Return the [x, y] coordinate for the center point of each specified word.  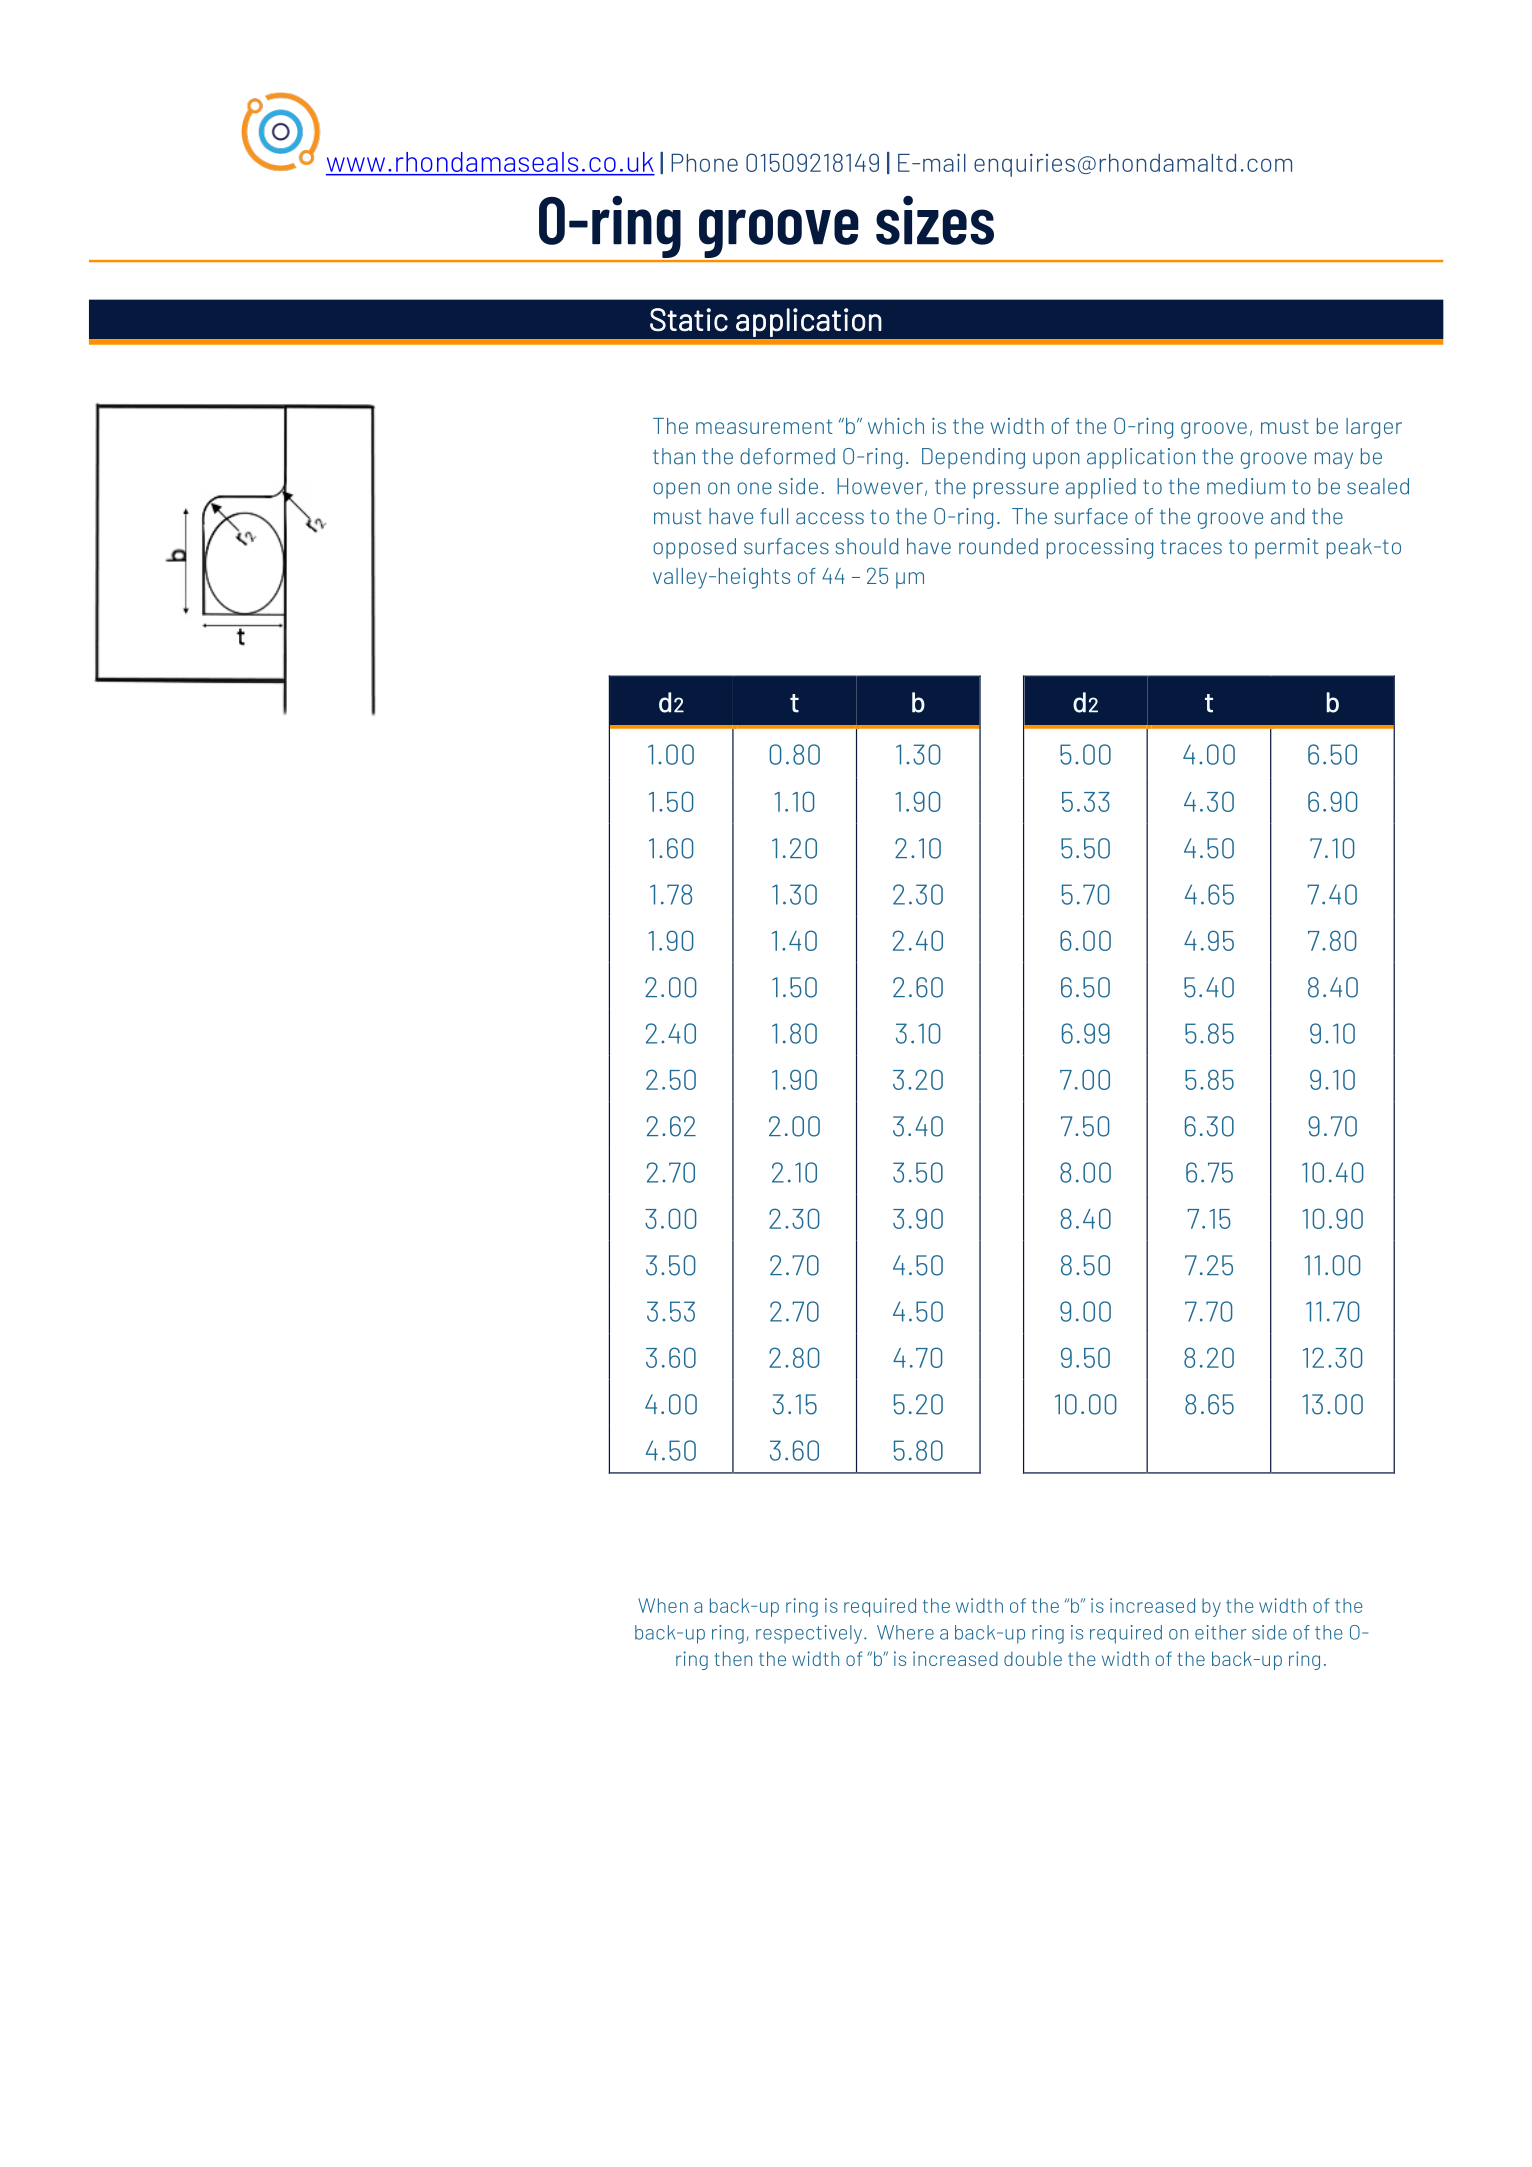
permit [1286, 548]
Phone [704, 163]
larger [1374, 428]
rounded [998, 546]
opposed [694, 548]
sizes [935, 220]
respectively [810, 1634]
